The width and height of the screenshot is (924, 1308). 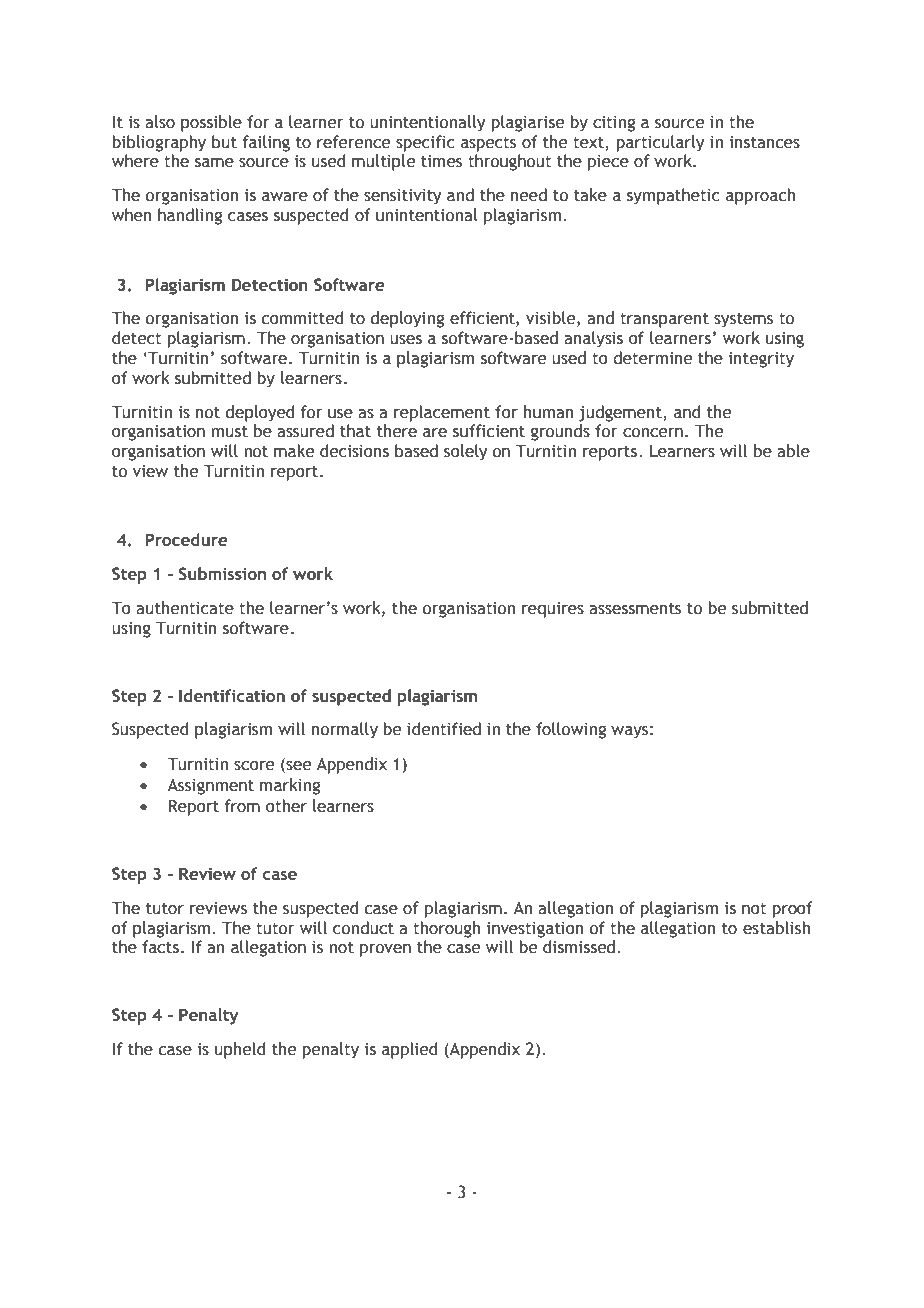 I want to click on but, so click(x=224, y=142).
